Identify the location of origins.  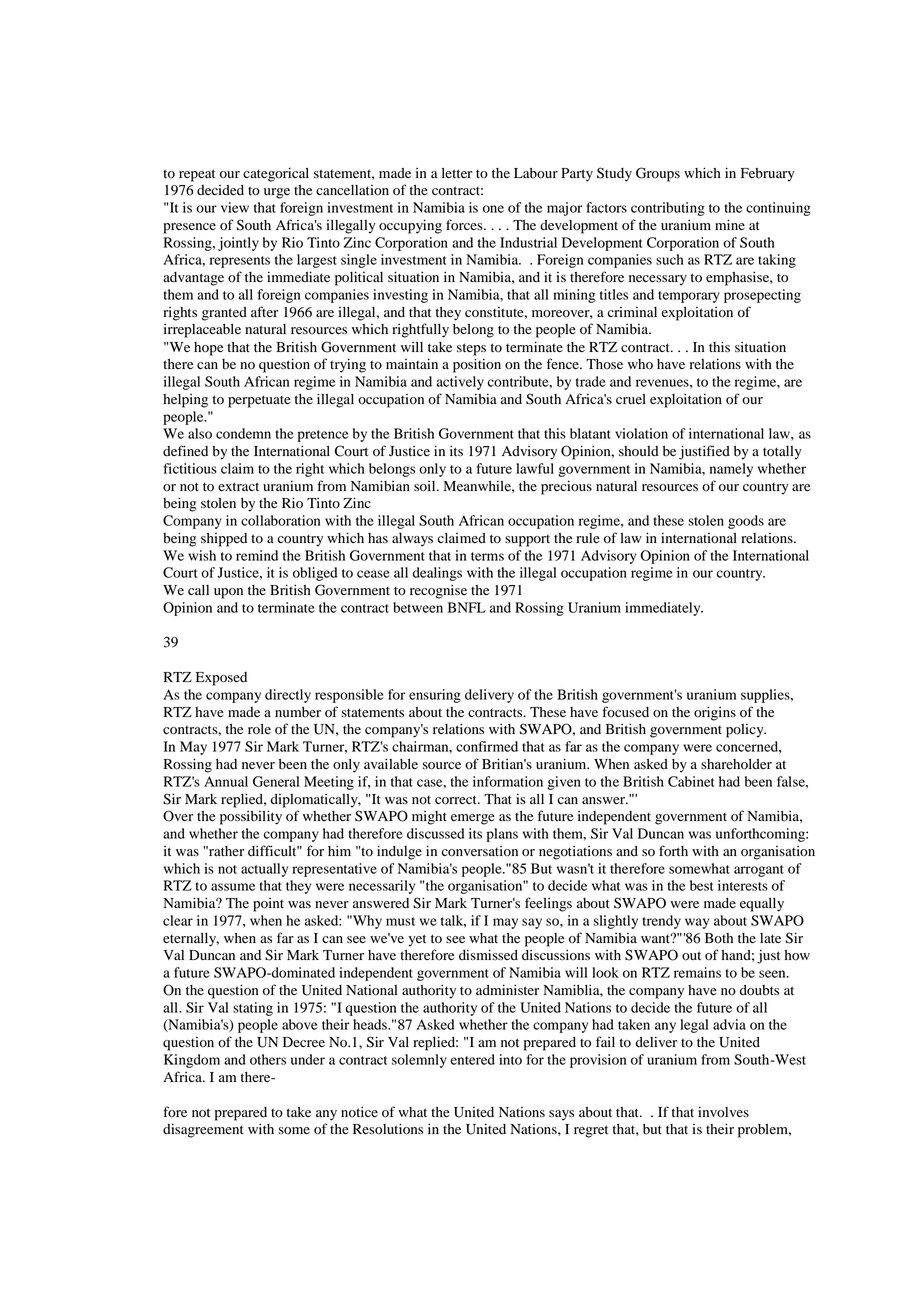
(715, 713).
